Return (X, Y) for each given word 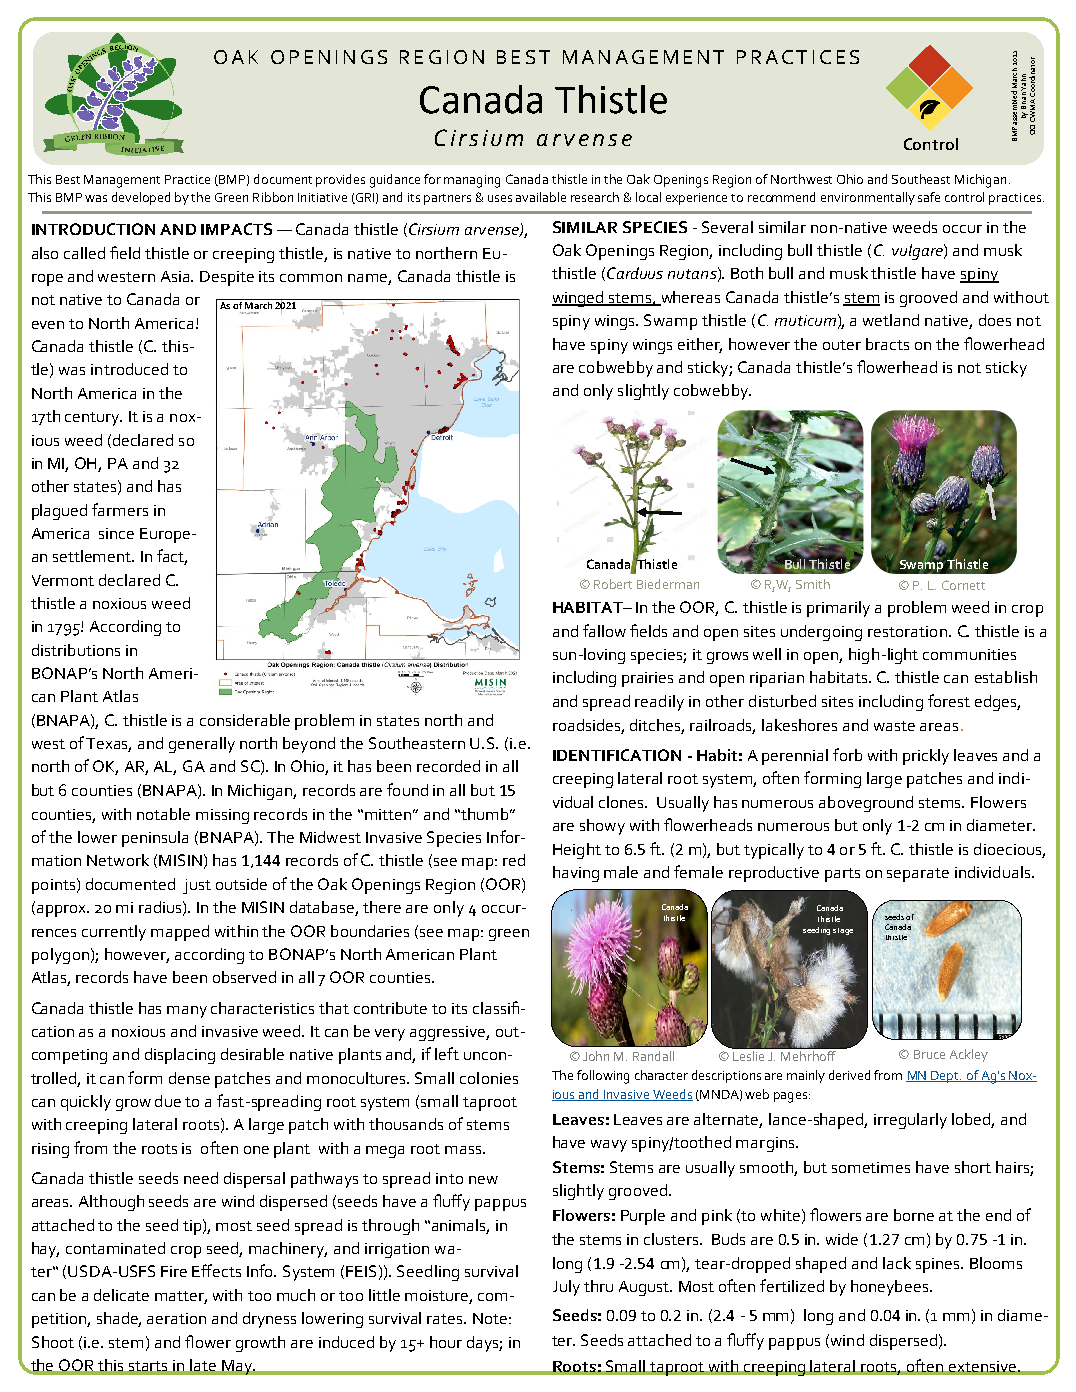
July (566, 1288)
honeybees (891, 1288)
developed (141, 198)
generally (202, 745)
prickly (926, 757)
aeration (176, 1318)
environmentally (868, 198)
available (541, 197)
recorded (448, 766)
